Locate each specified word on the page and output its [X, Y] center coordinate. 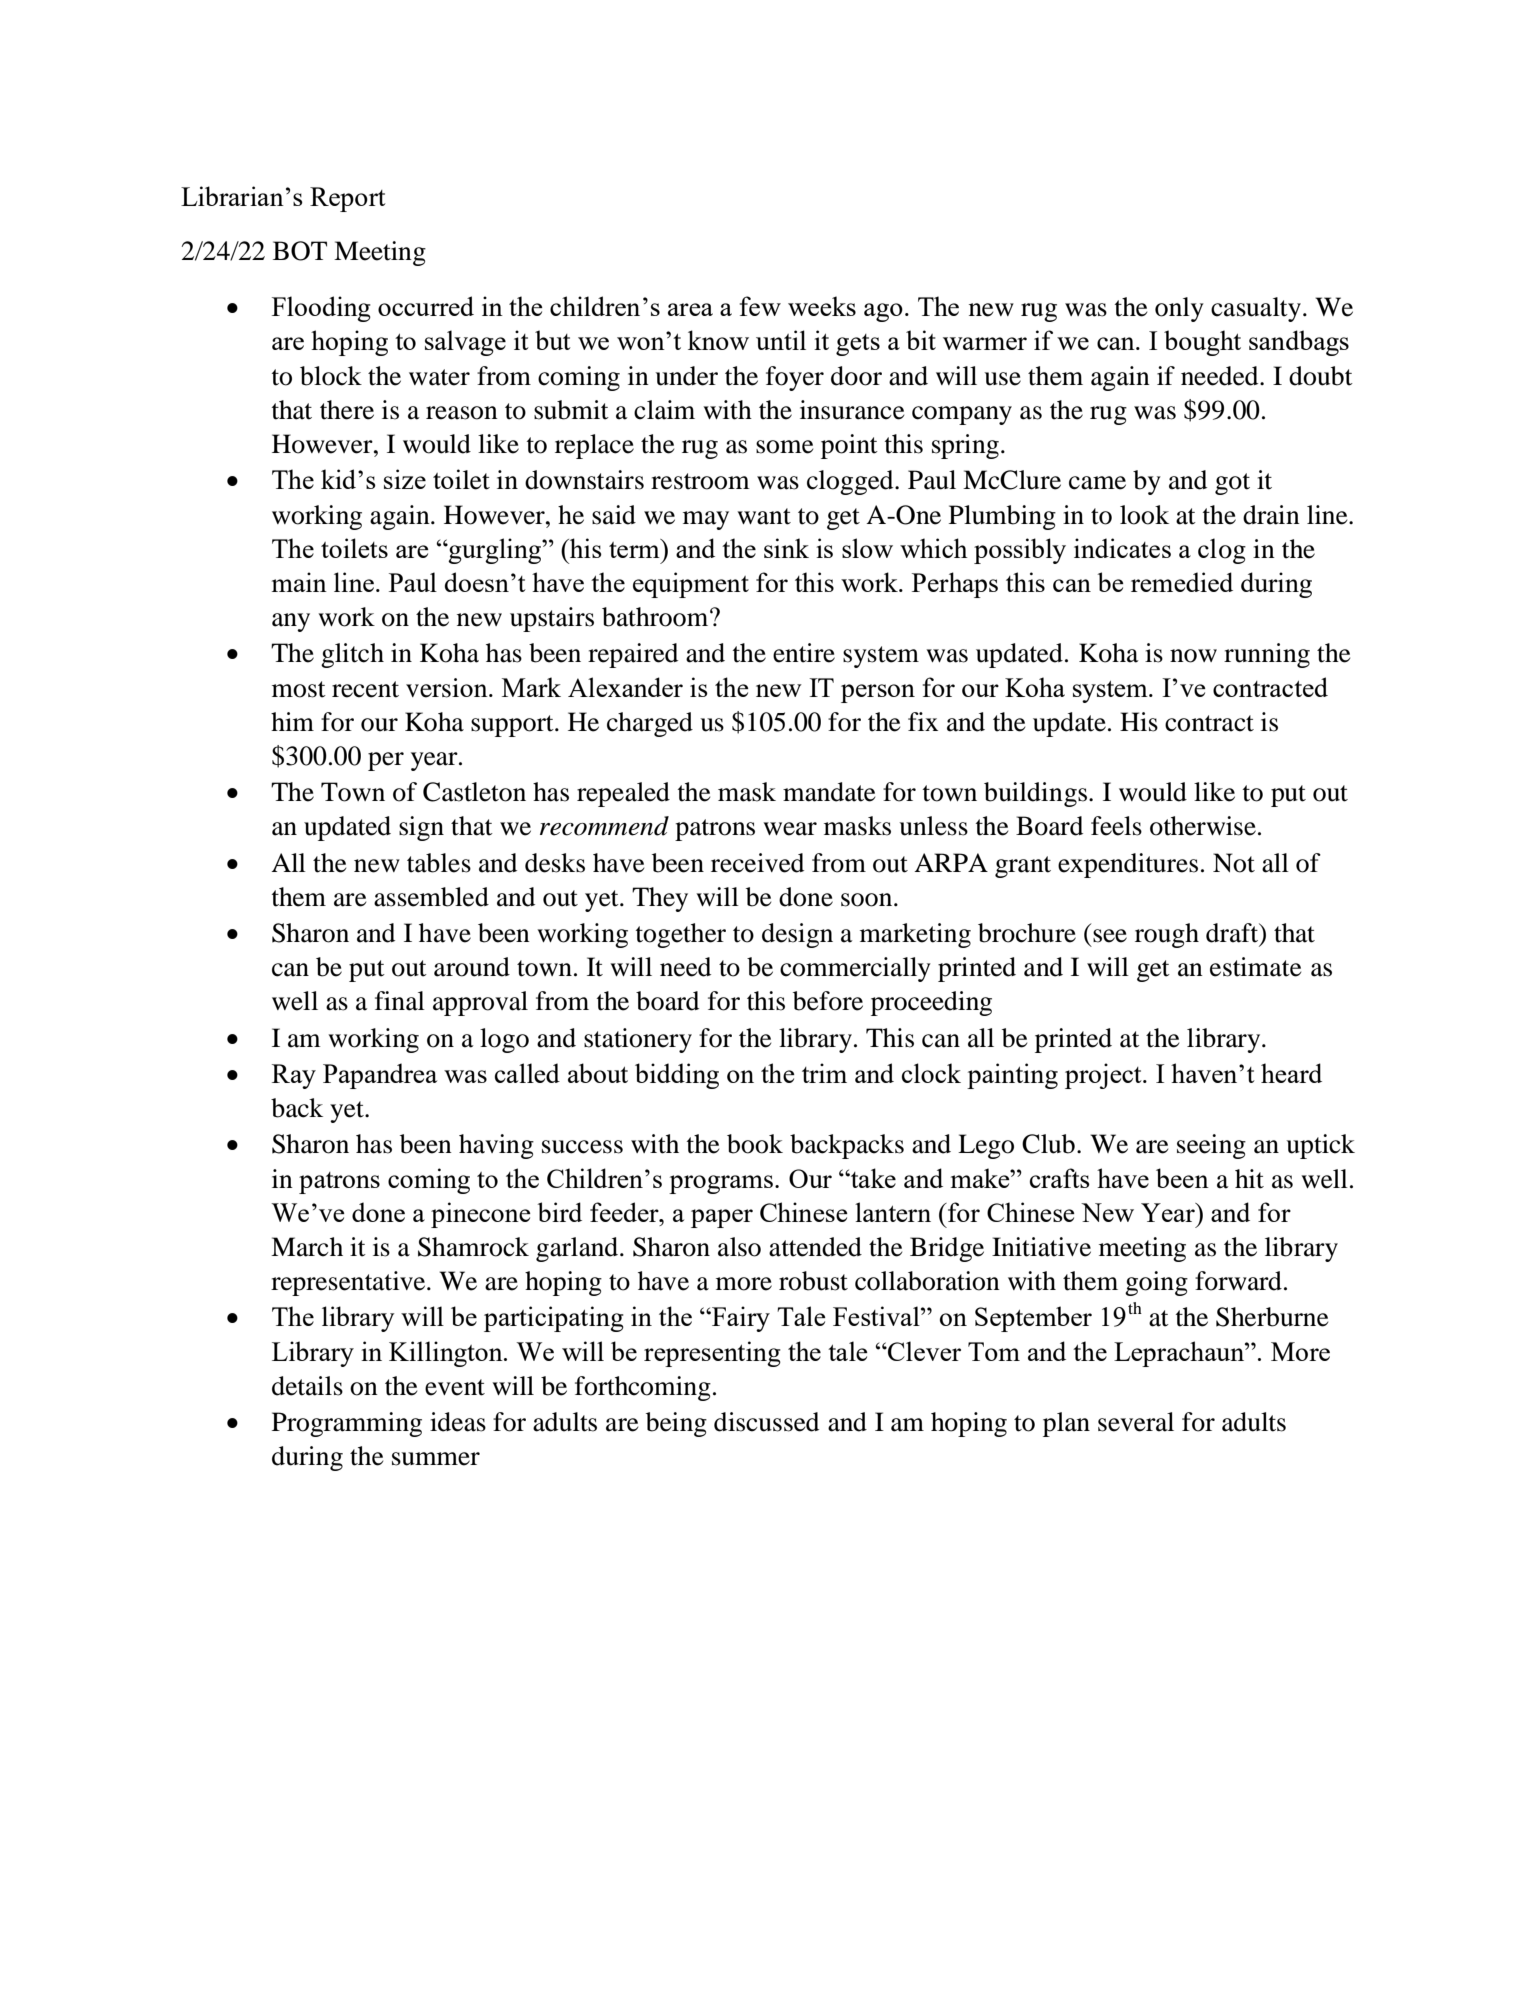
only [1179, 309]
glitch [352, 655]
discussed [766, 1422]
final [400, 1001]
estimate [1255, 967]
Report [348, 199]
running [1267, 655]
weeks [822, 306]
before [828, 1001]
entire [804, 653]
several [1136, 1422]
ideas [458, 1422]
